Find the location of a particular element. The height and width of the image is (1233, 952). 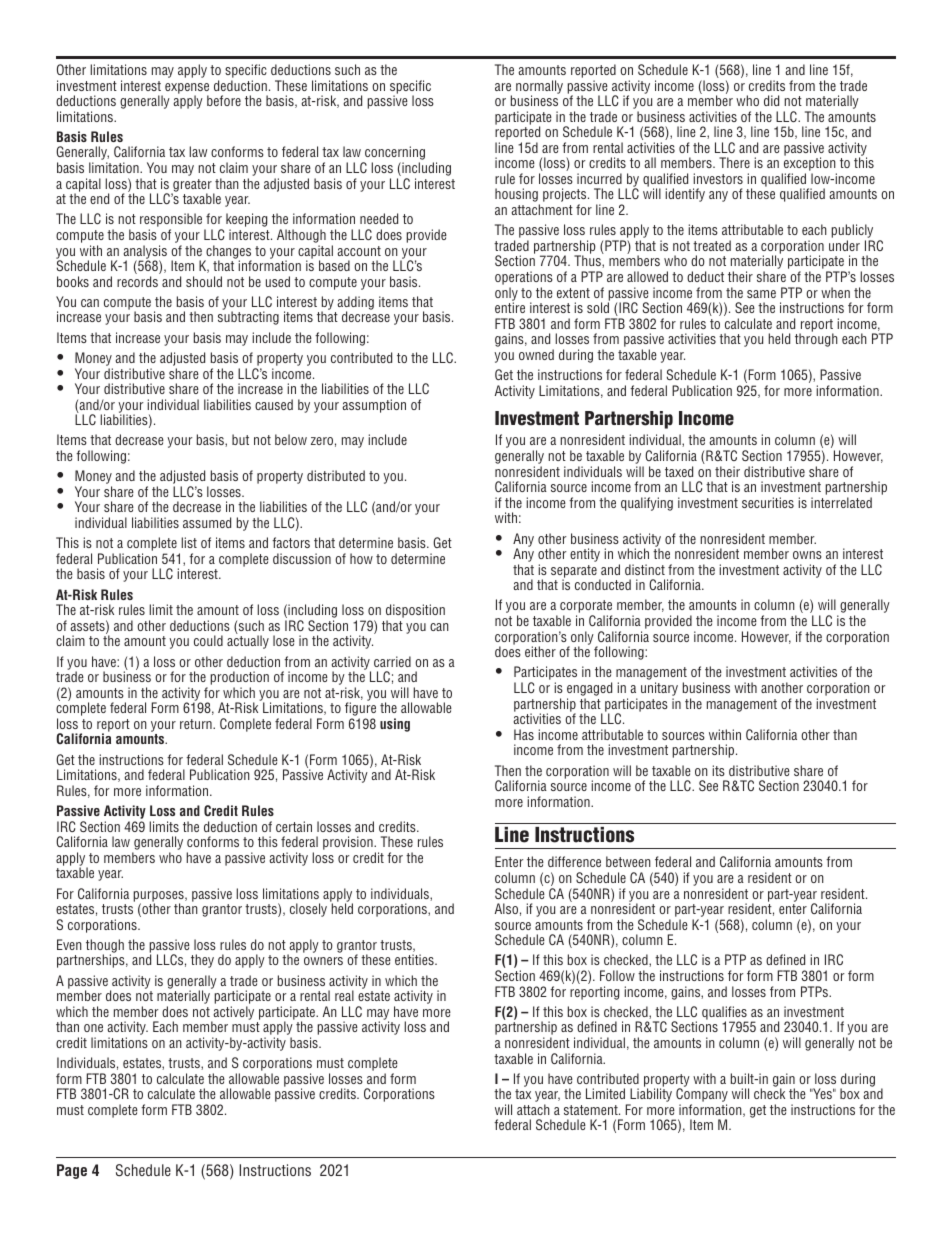

did is located at coordinates (771, 100).
